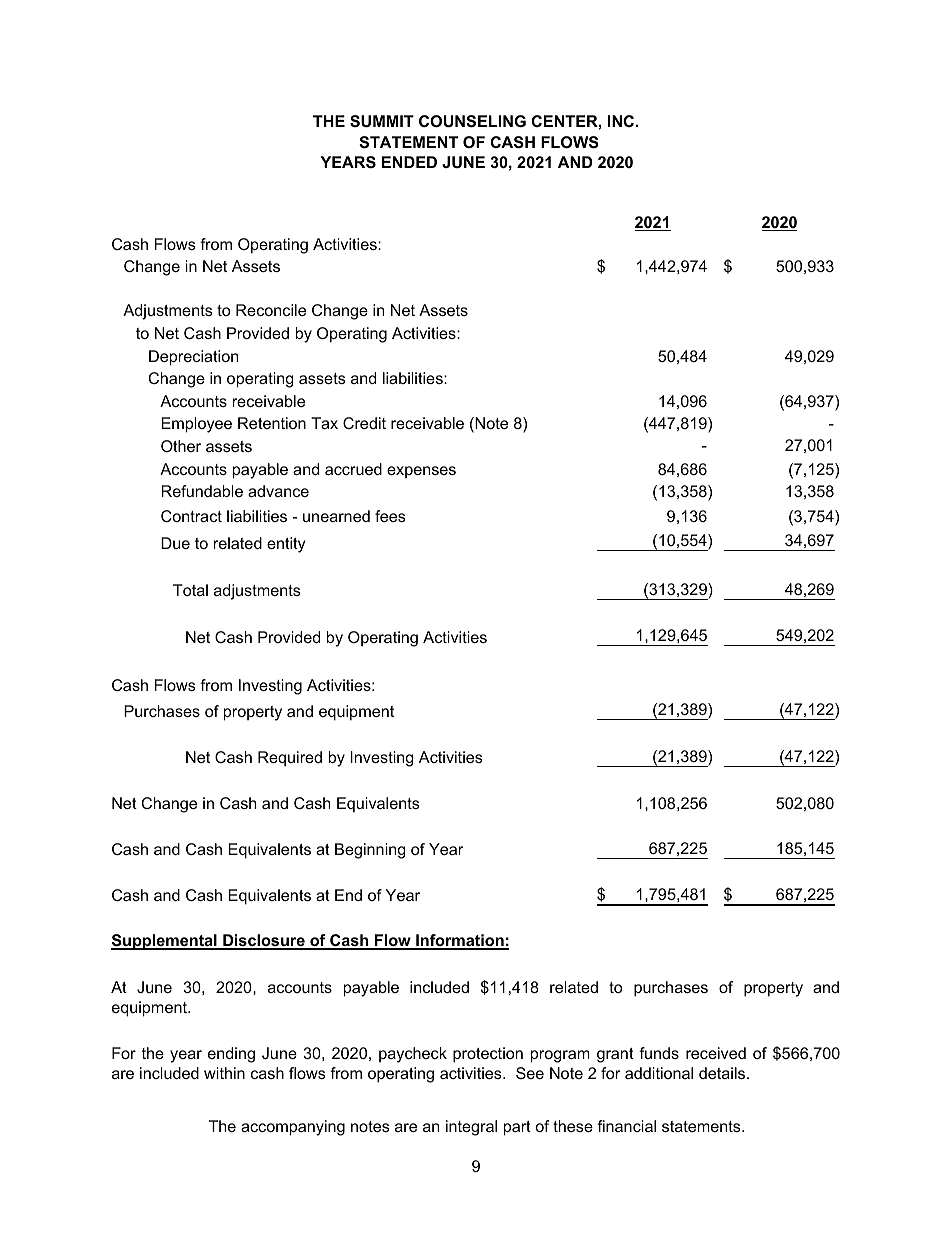  Describe the element at coordinates (382, 121) in the screenshot. I see `SUMMIT` at that location.
